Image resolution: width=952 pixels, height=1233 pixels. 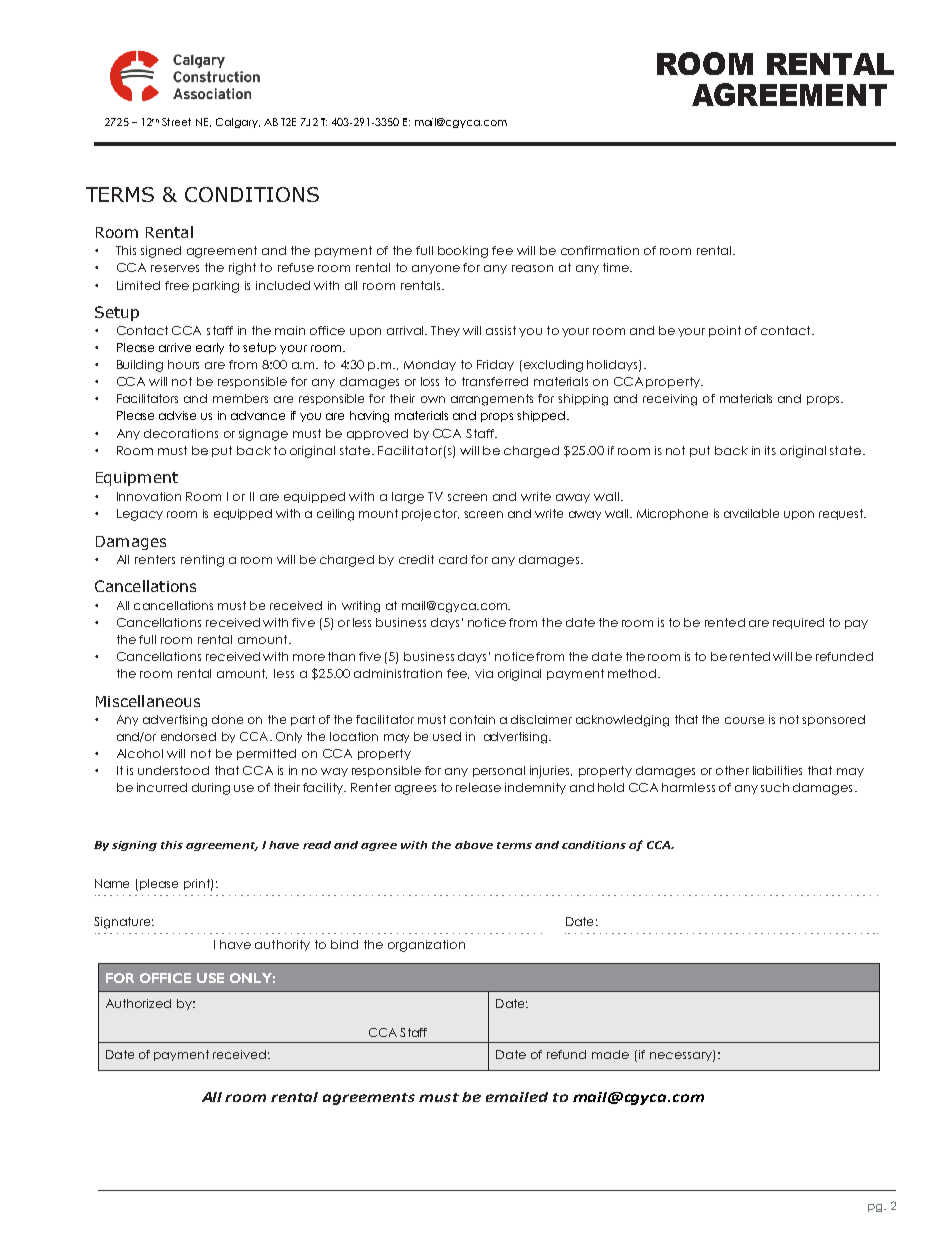 I want to click on Street, so click(x=176, y=122).
